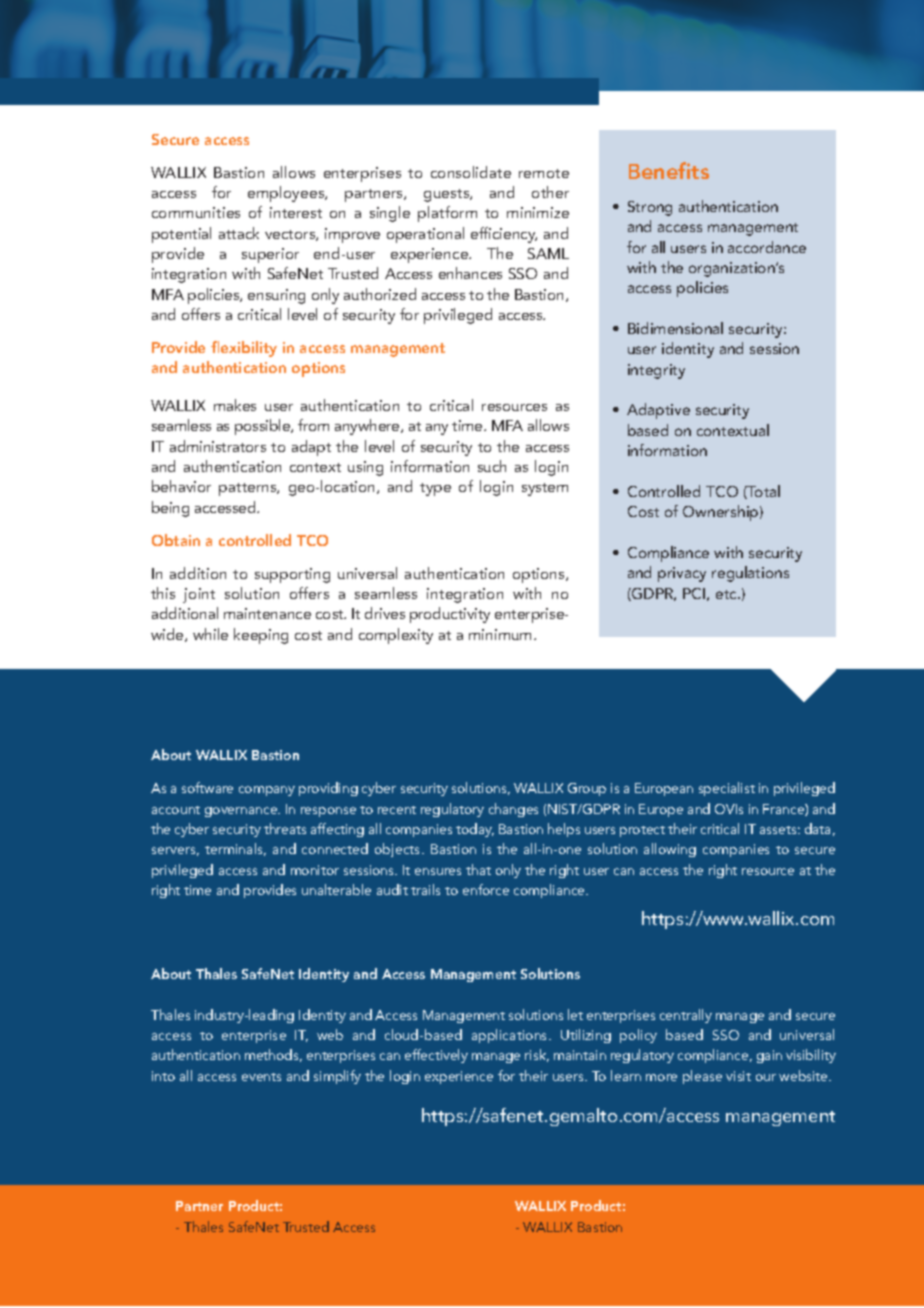 The height and width of the screenshot is (1308, 924). What do you see at coordinates (513, 810) in the screenshot?
I see `changes` at bounding box center [513, 810].
